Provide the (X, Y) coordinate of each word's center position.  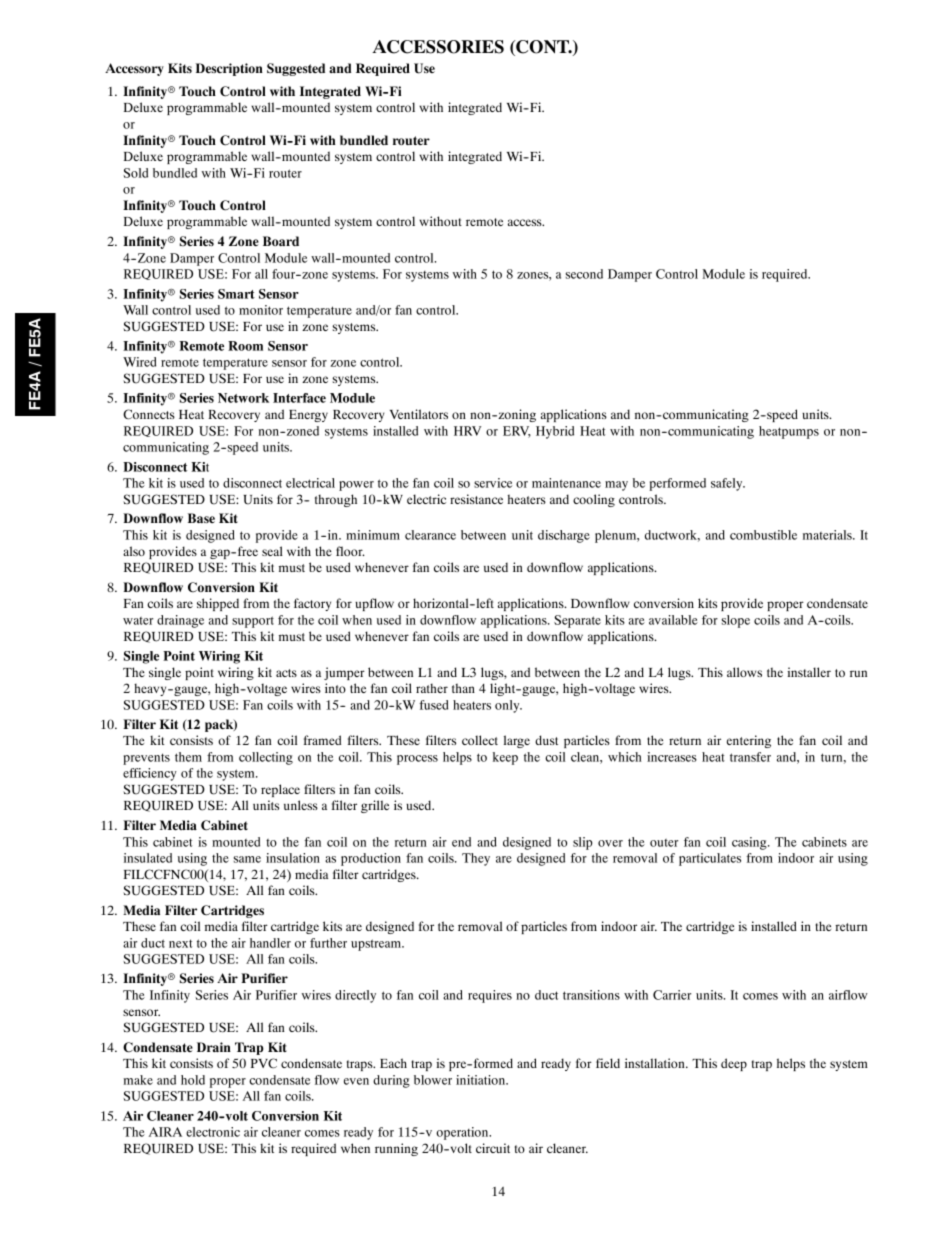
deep (734, 1064)
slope (736, 621)
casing (750, 843)
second (584, 274)
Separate (577, 621)
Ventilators (419, 414)
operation (463, 1133)
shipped (218, 604)
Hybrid (555, 432)
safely (728, 484)
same (247, 859)
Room (245, 346)
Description (229, 69)
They (476, 859)
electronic (213, 1132)
